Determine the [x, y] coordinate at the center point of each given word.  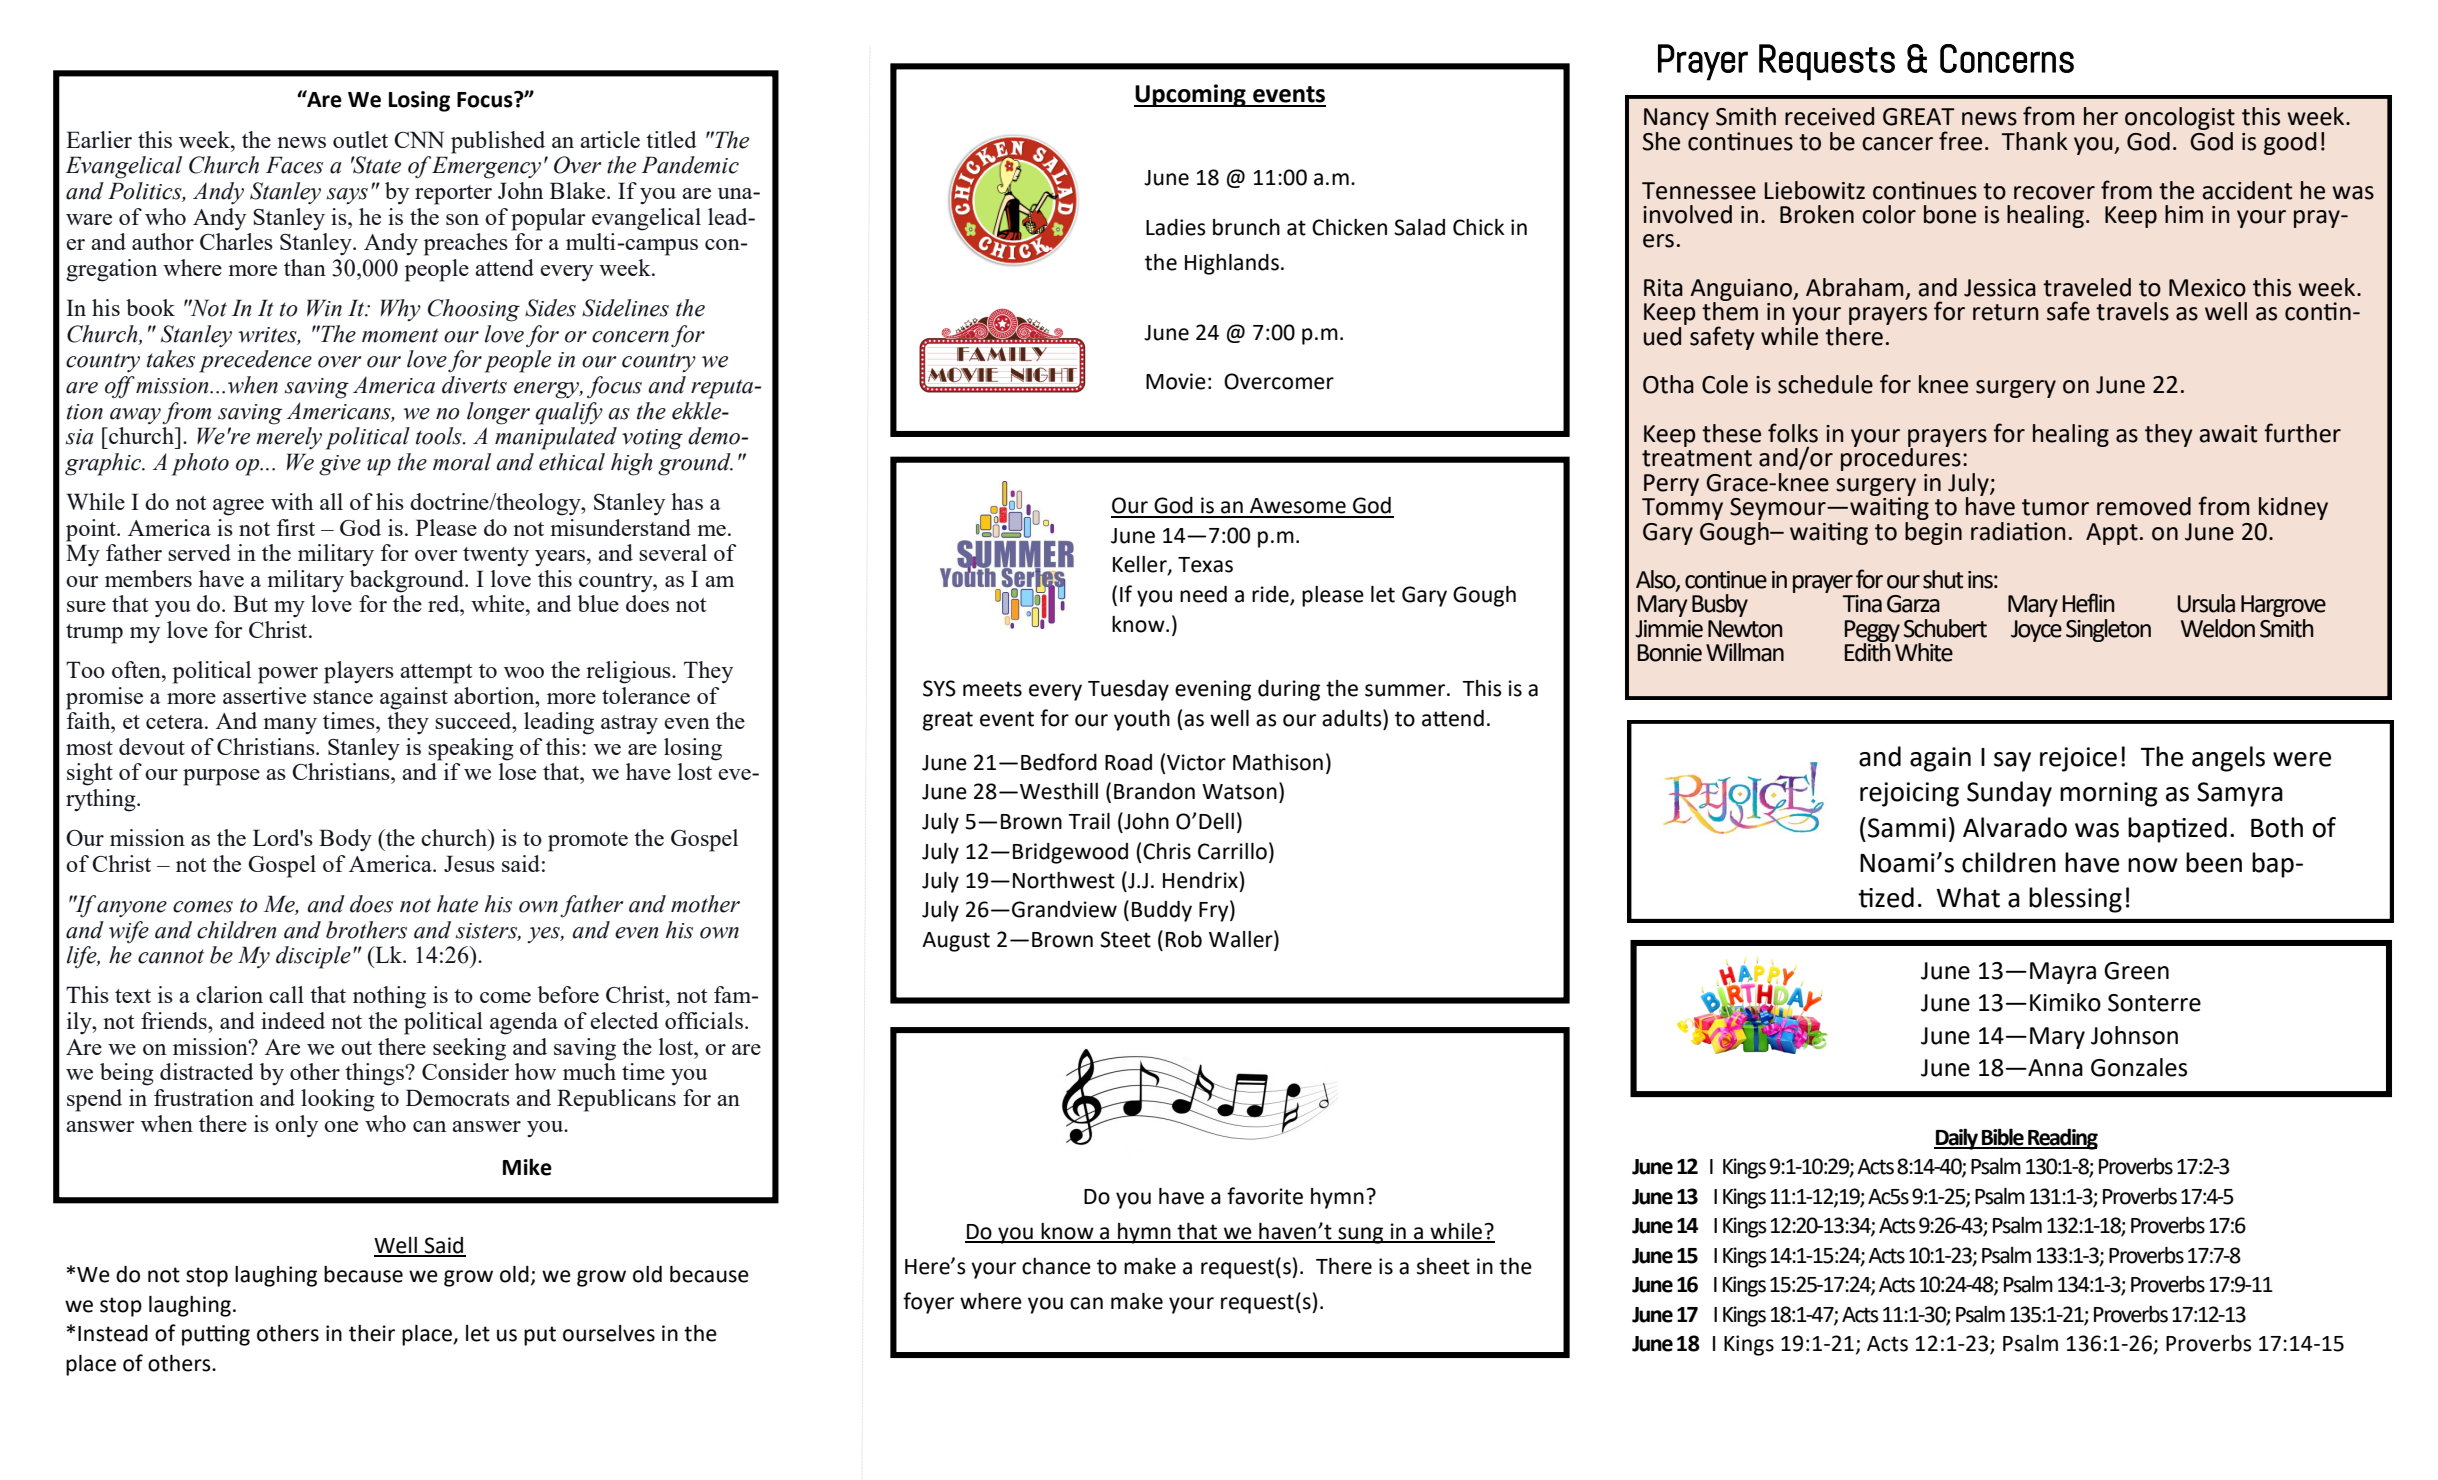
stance [343, 697]
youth [1142, 720]
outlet [360, 139]
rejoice [2078, 759]
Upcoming [1191, 95]
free [1960, 141]
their [372, 1333]
